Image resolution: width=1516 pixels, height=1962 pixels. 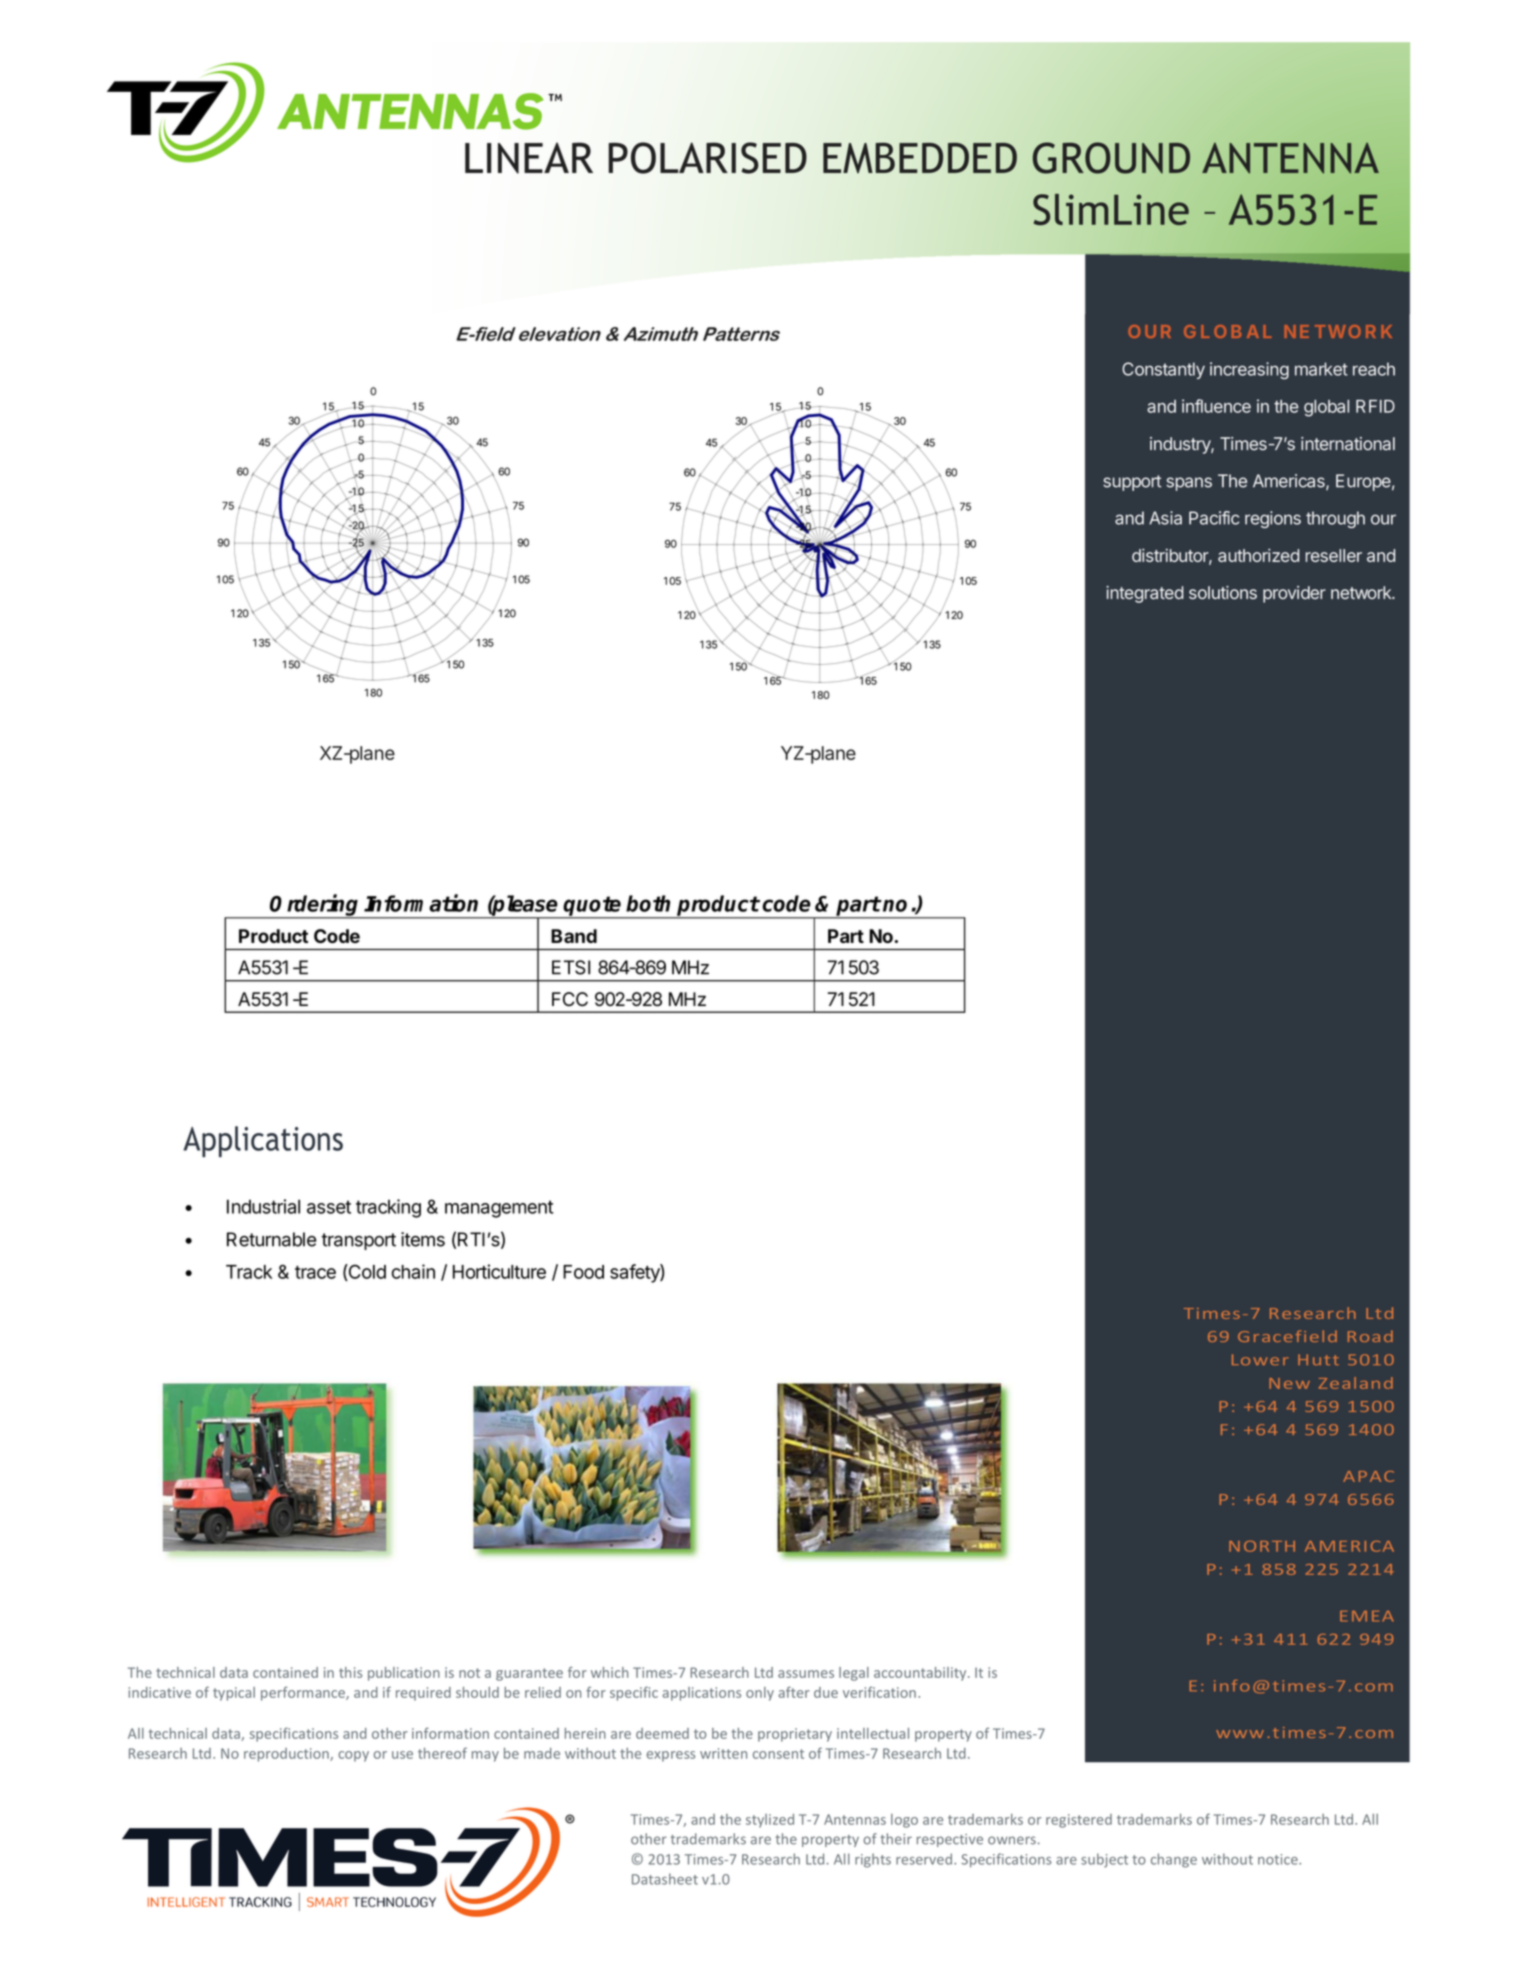 What do you see at coordinates (529, 158) in the page?
I see `LINEAR` at bounding box center [529, 158].
